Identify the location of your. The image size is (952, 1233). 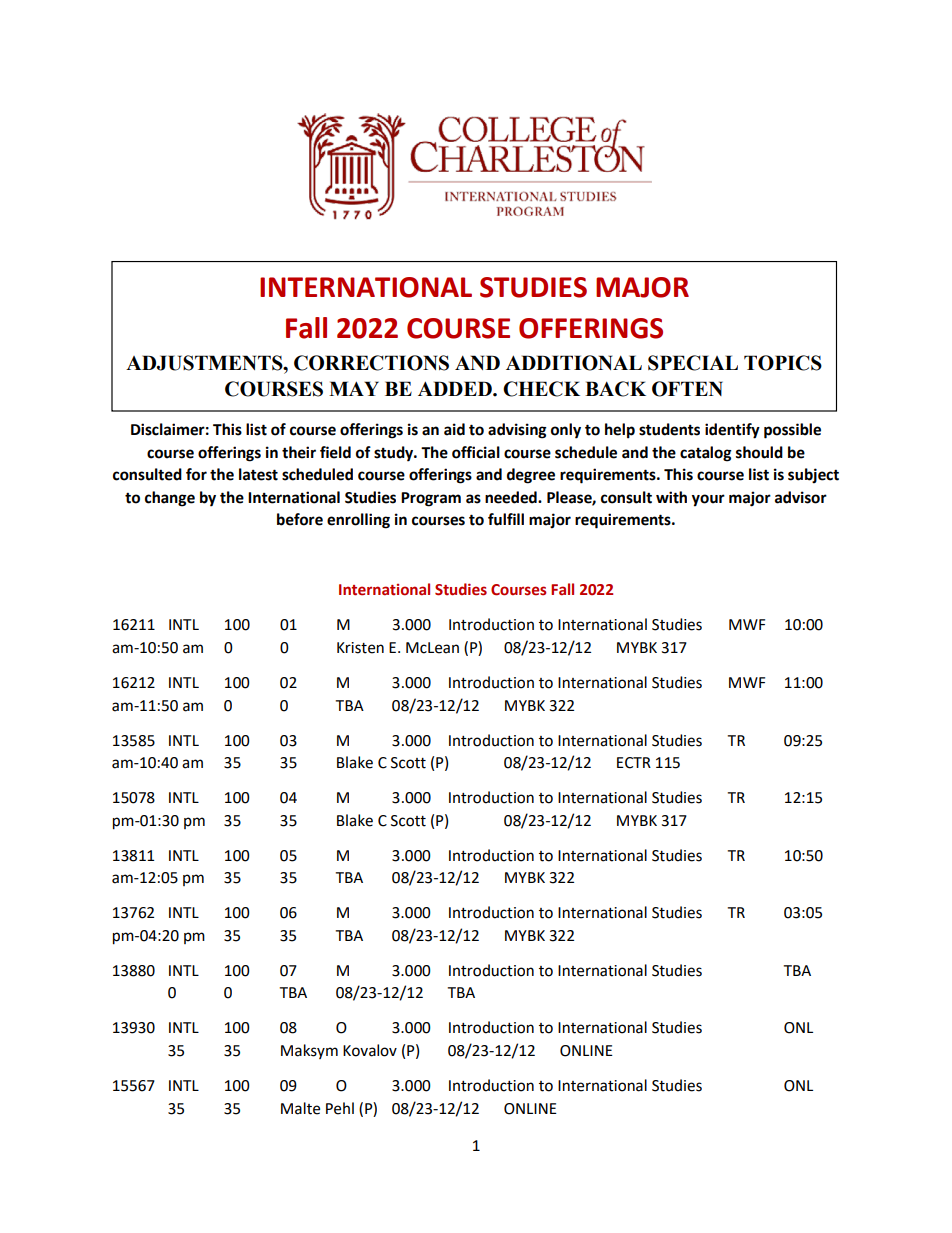
(708, 500).
